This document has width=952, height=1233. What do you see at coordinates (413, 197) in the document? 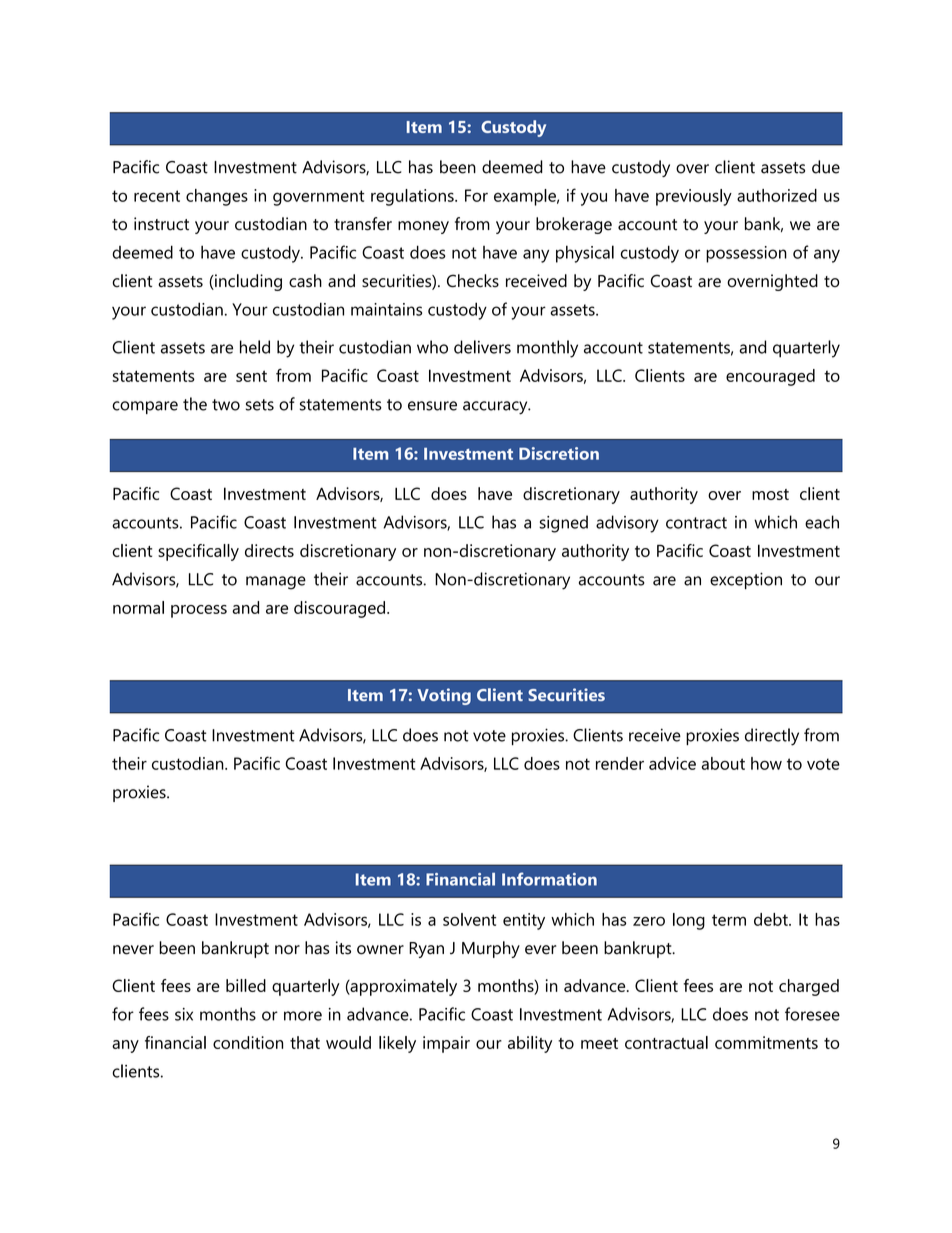
I see `regulations` at bounding box center [413, 197].
